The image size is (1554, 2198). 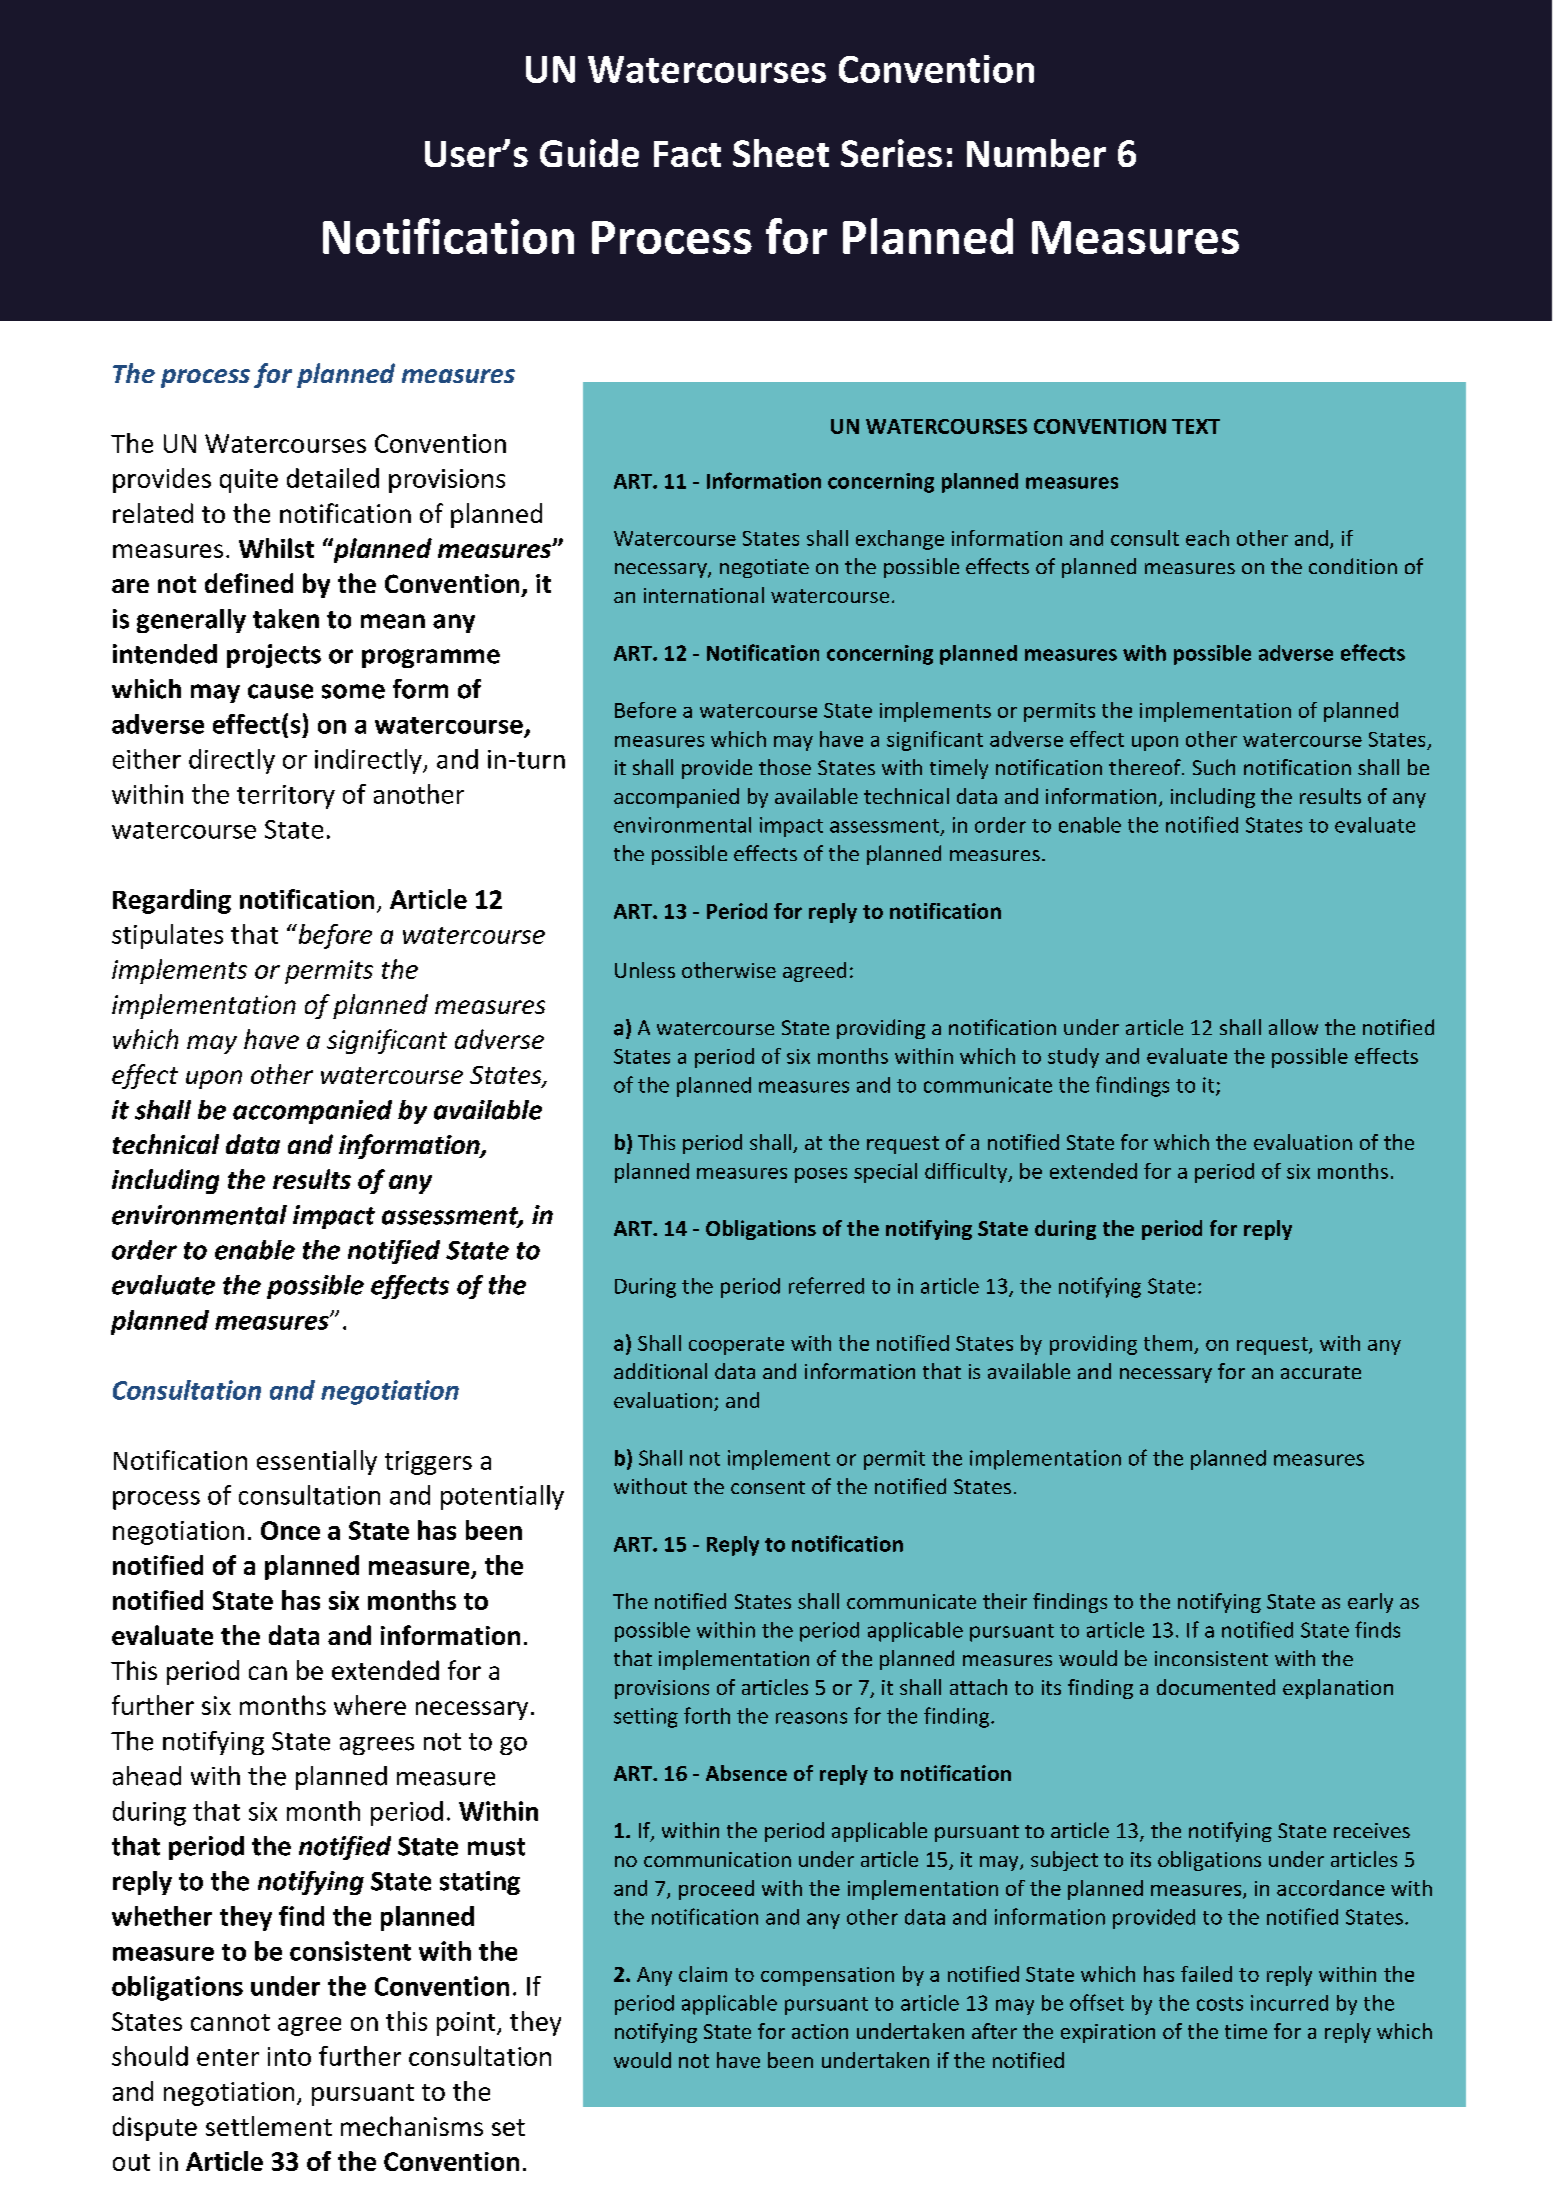 What do you see at coordinates (589, 153) in the screenshot?
I see `Guide` at bounding box center [589, 153].
